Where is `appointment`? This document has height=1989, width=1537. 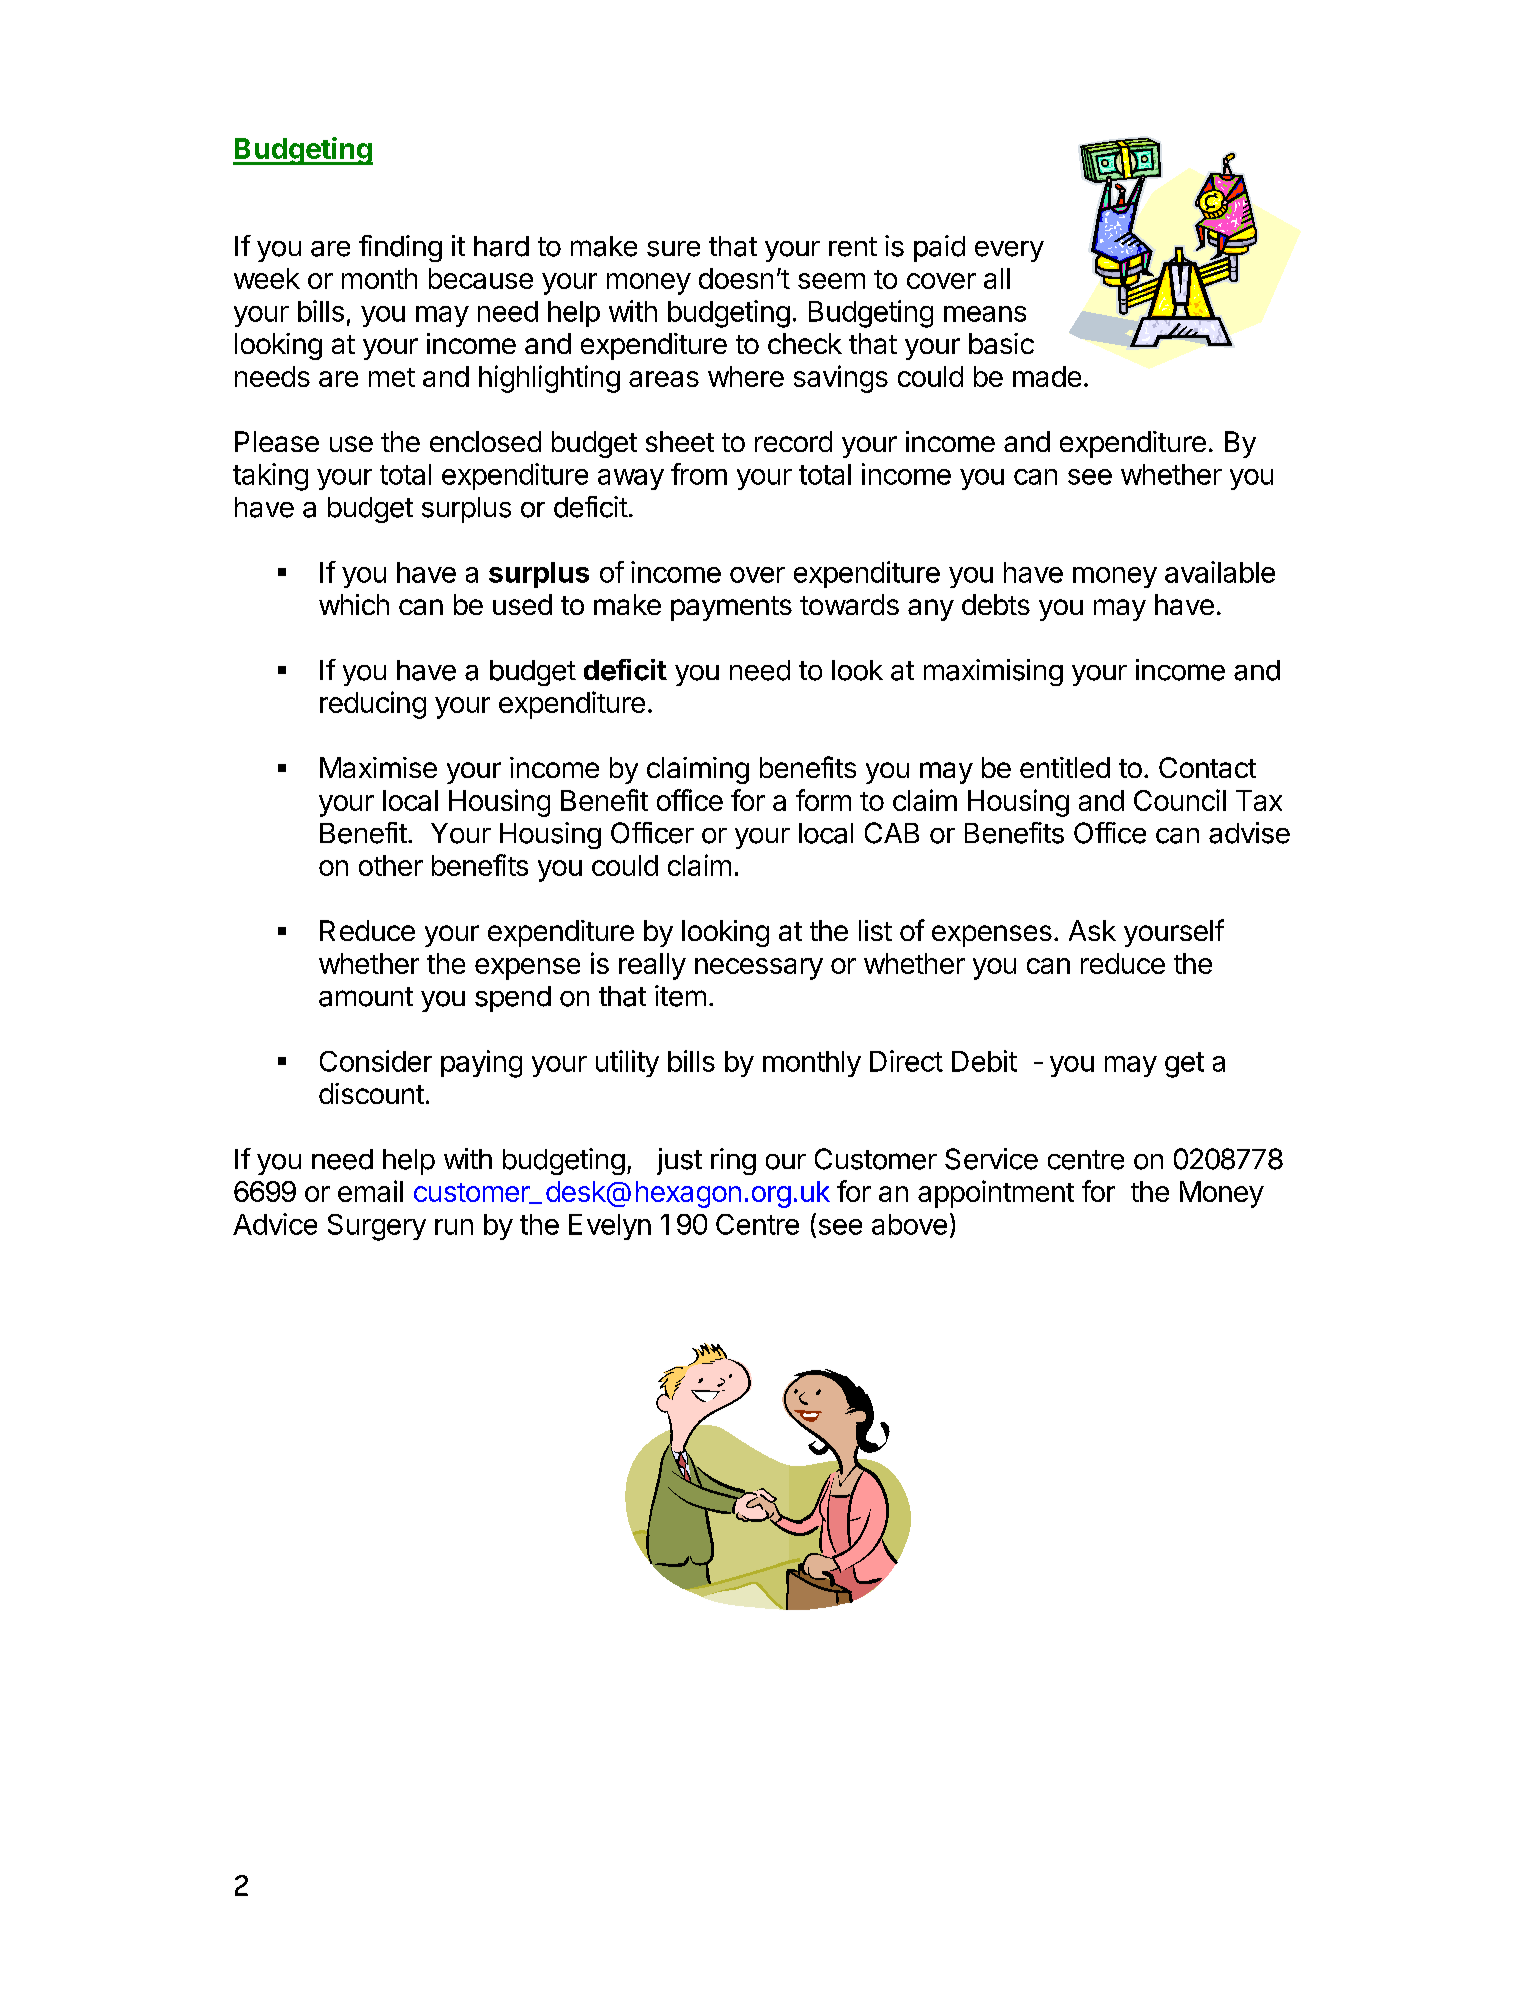 appointment is located at coordinates (996, 1194).
